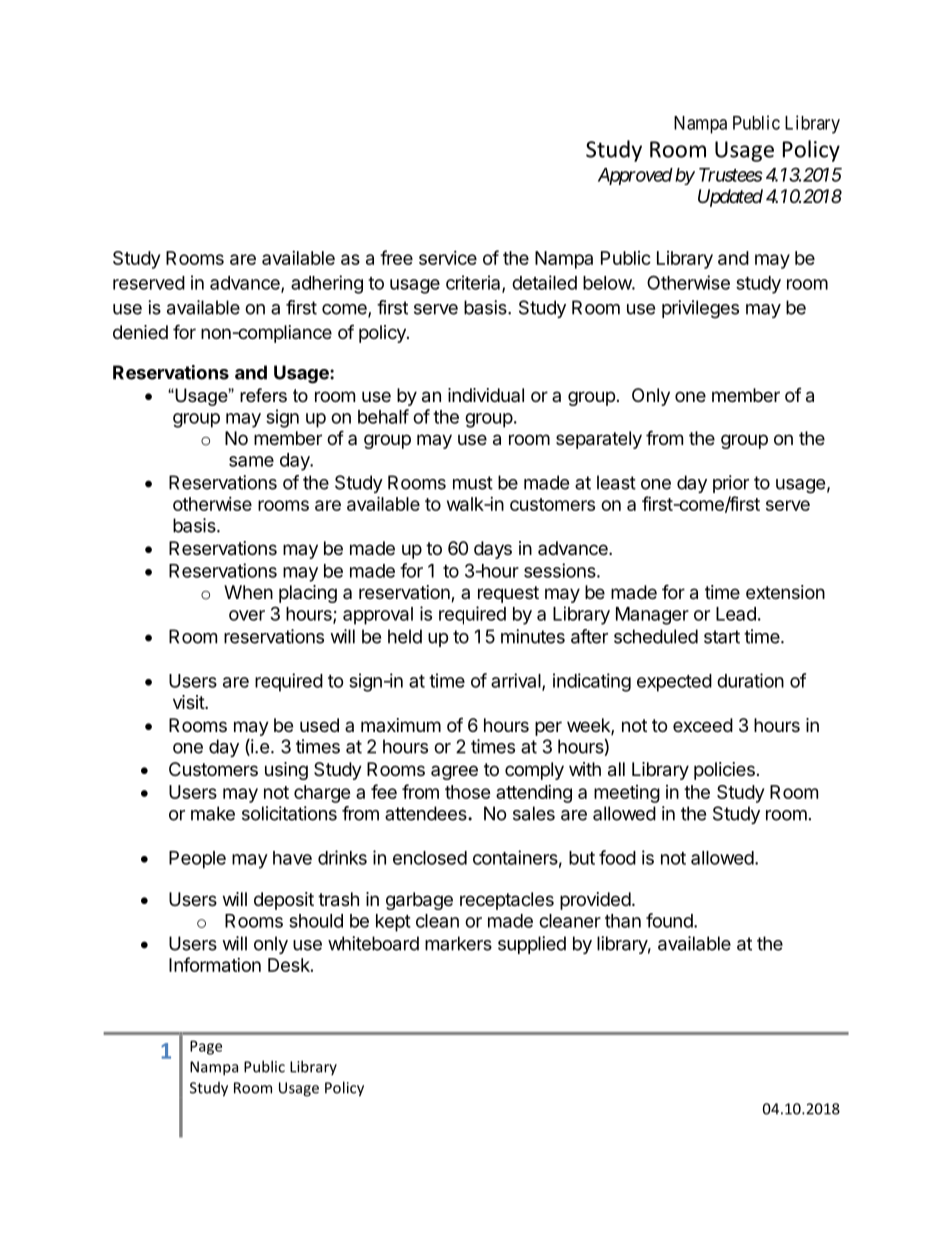 The width and height of the page is (952, 1233). I want to click on Updated, so click(730, 198).
